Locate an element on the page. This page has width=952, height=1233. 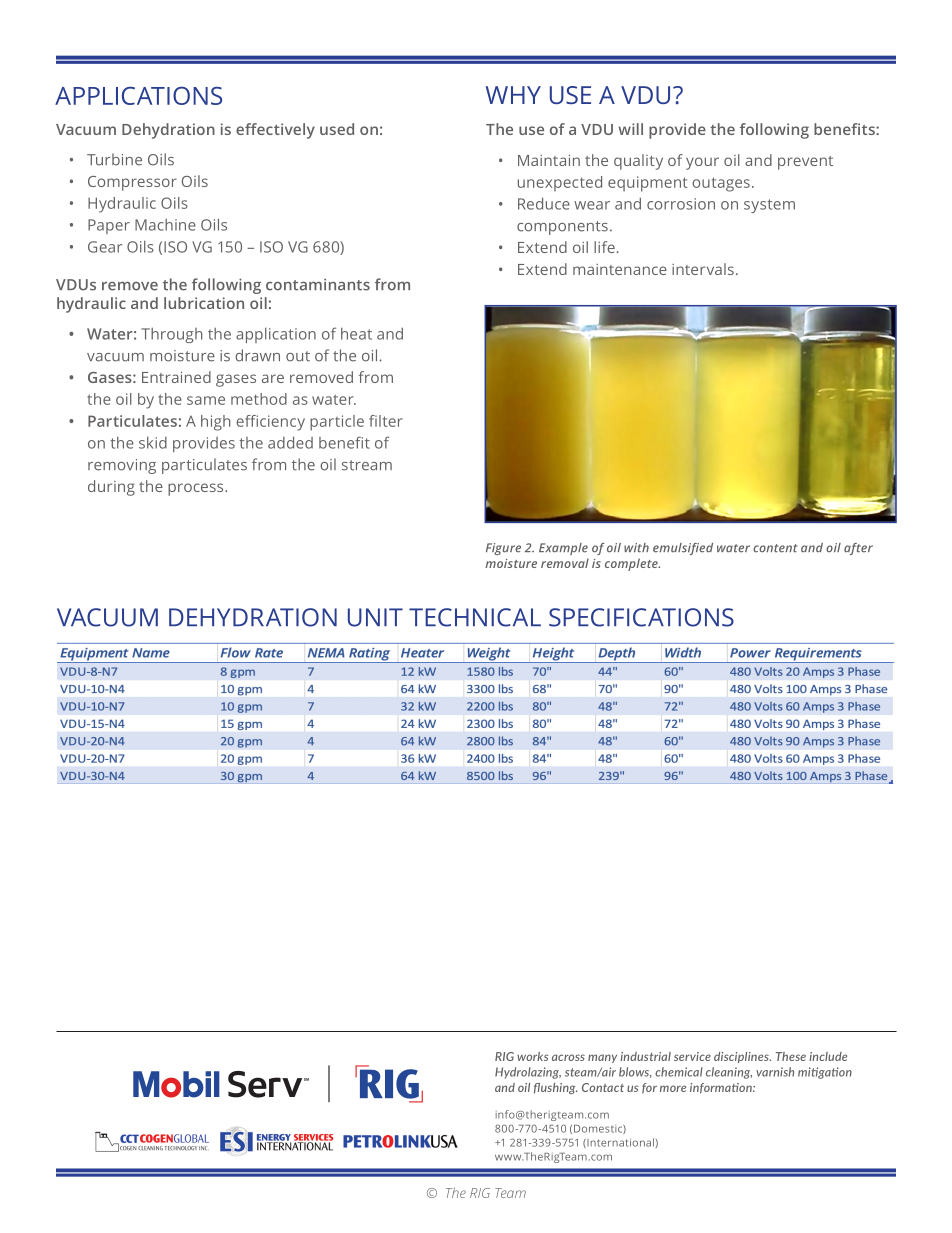
intervals is located at coordinates (703, 269).
